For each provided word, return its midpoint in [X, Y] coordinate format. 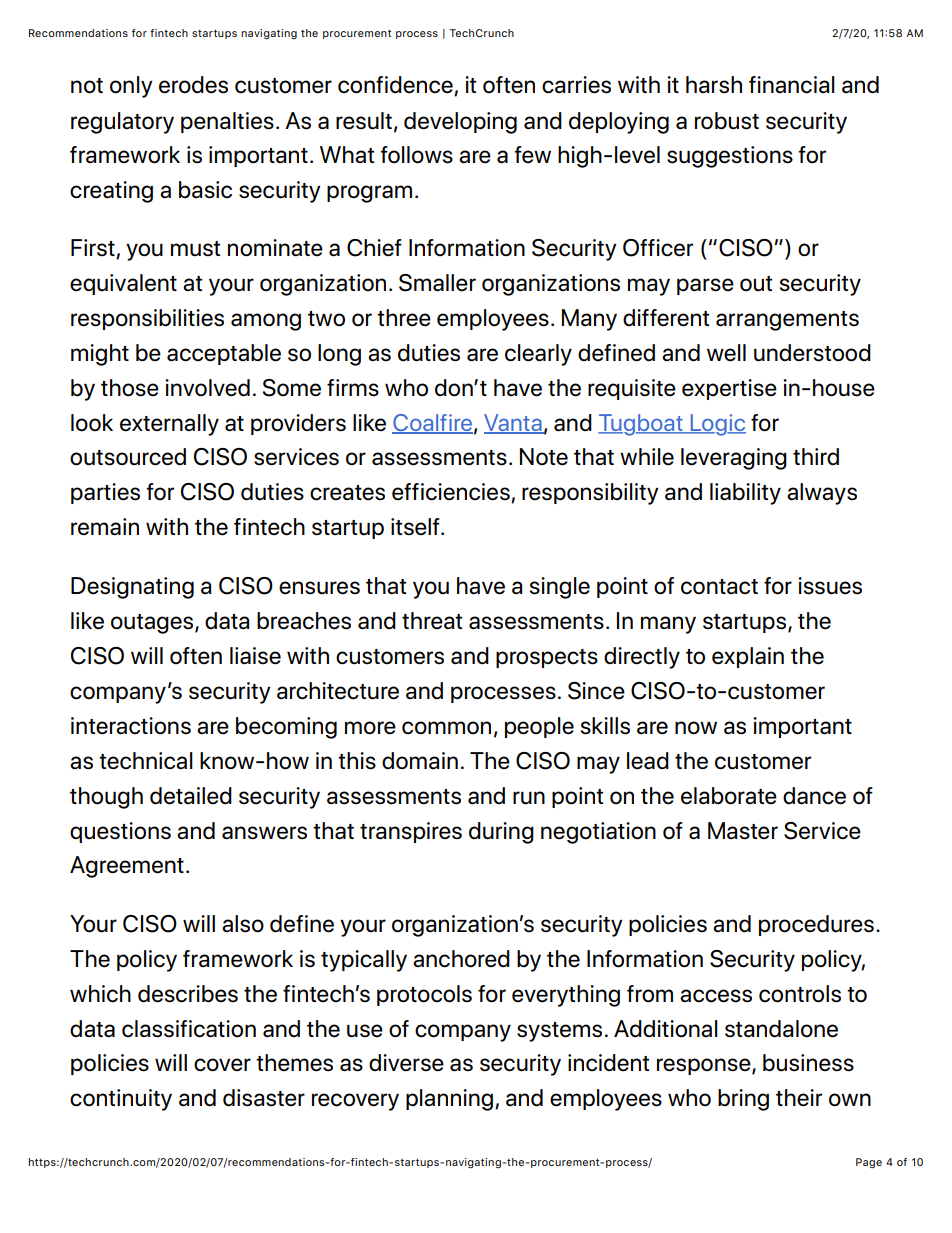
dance [814, 796]
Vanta [514, 423]
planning [449, 1100]
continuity [121, 1100]
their [799, 1098]
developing [460, 123]
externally [169, 425]
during [501, 833]
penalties [227, 122]
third [816, 456]
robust [727, 121]
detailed [191, 796]
